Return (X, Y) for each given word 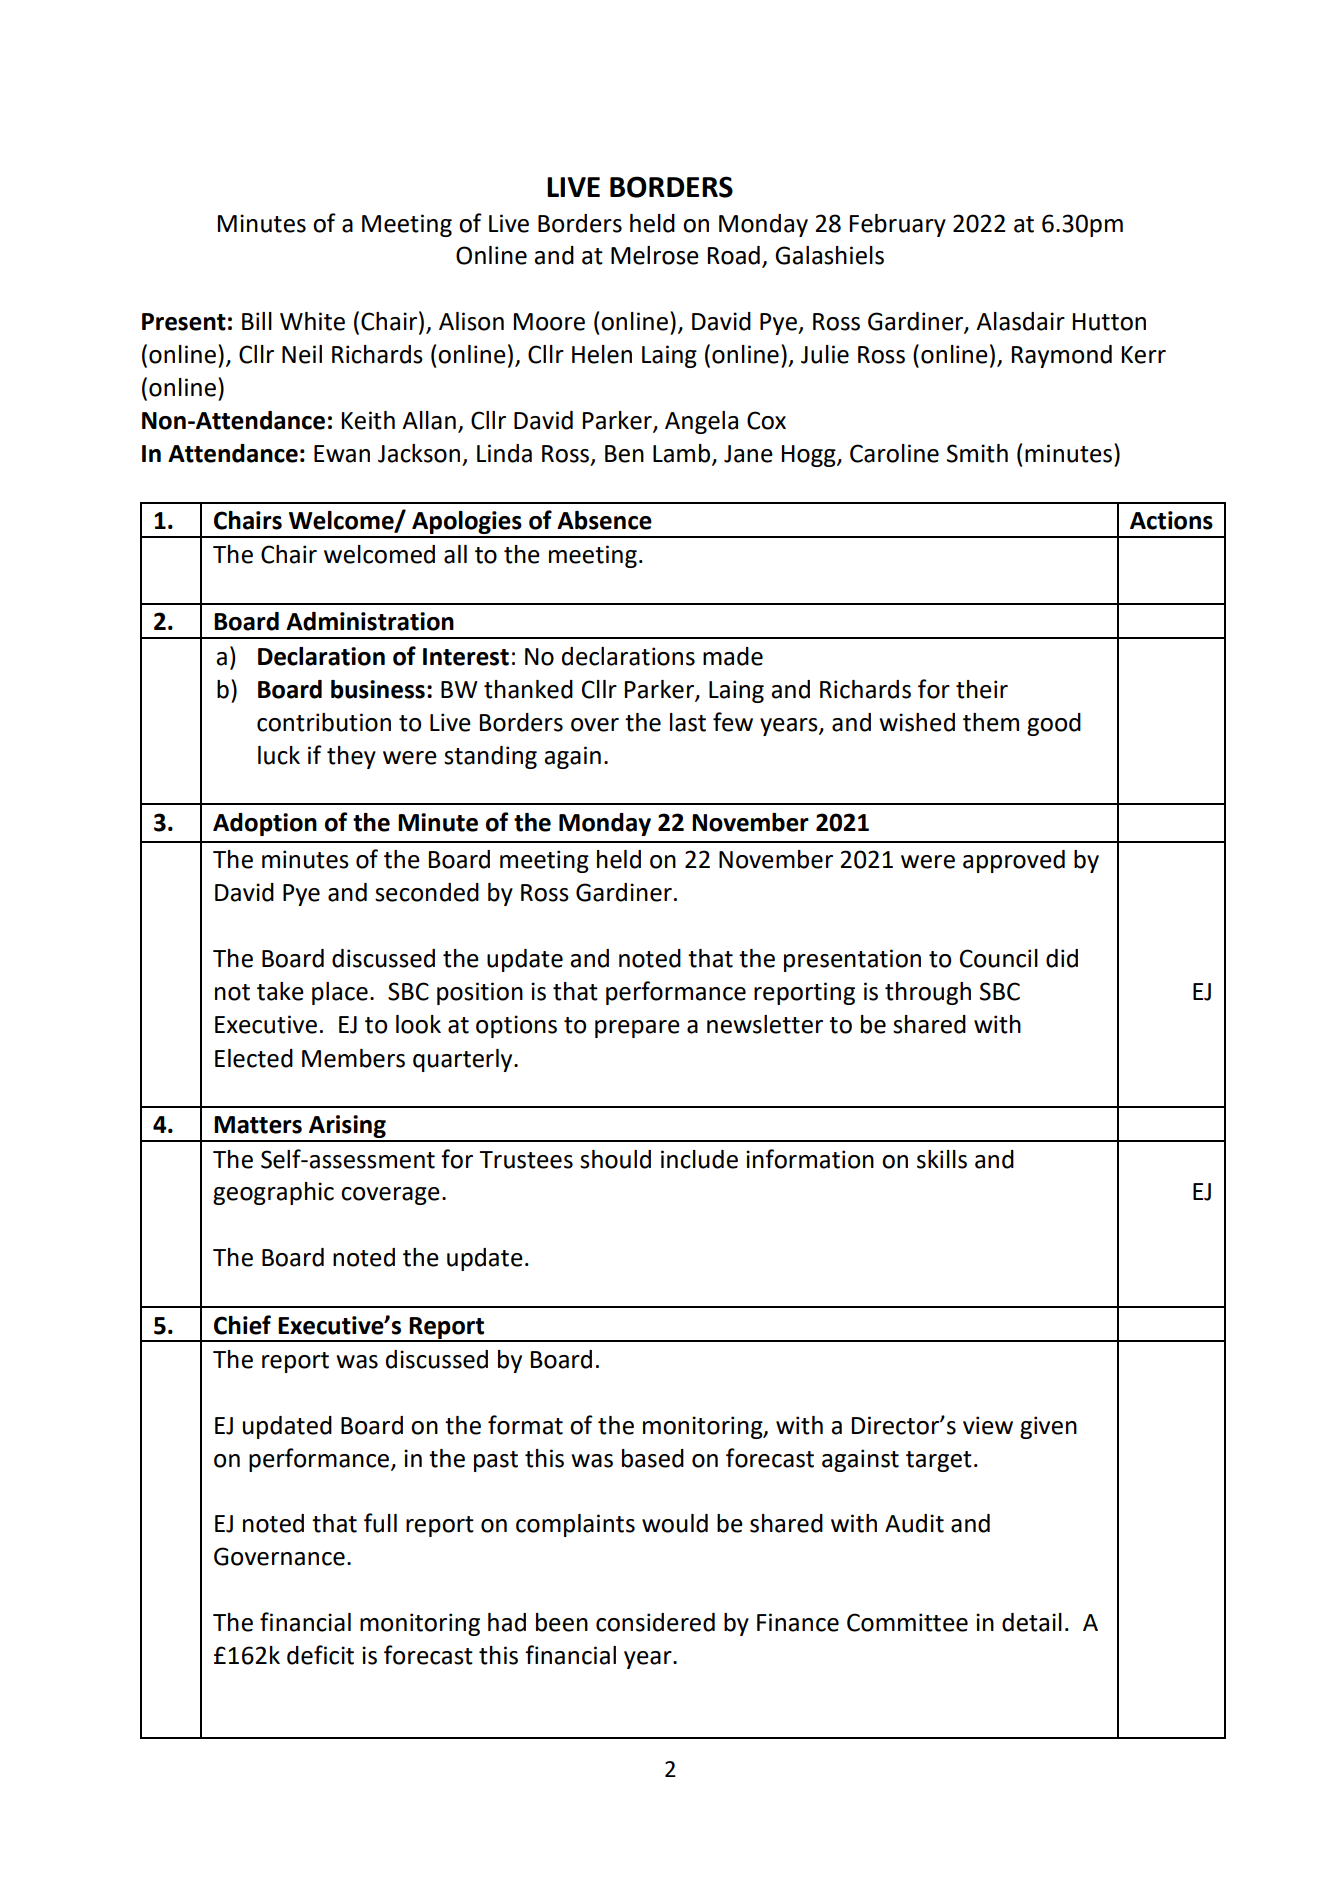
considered (655, 1622)
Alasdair (1020, 321)
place (340, 993)
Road (734, 255)
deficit (320, 1655)
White (312, 321)
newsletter (765, 1024)
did (1062, 958)
